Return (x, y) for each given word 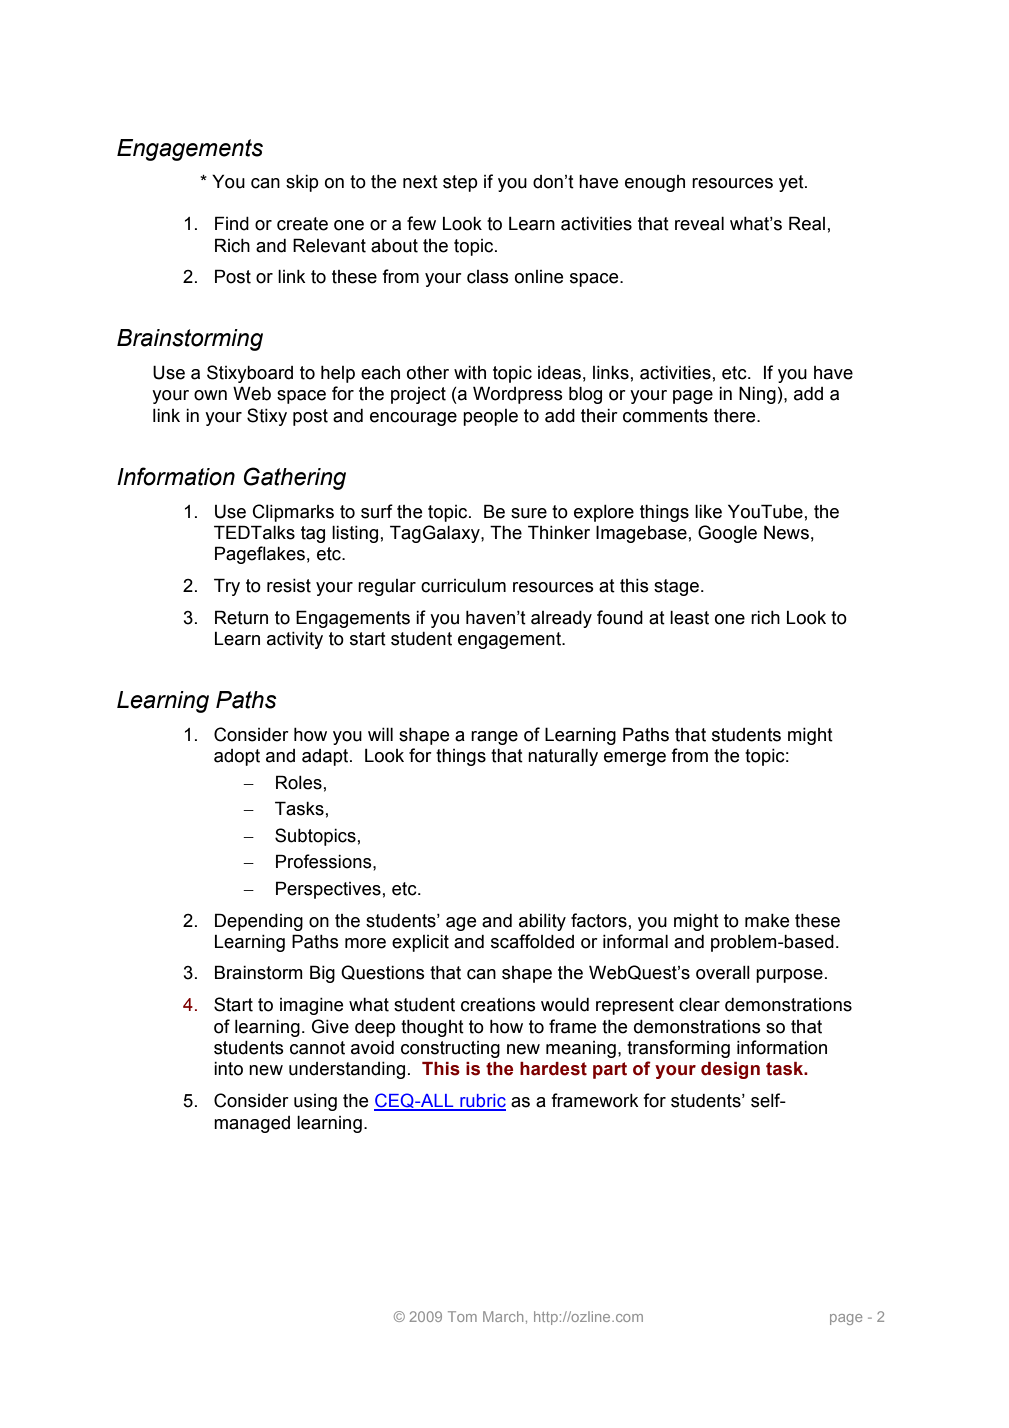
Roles (299, 782)
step (460, 183)
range (494, 738)
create (302, 224)
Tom (462, 1316)
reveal (699, 224)
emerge (635, 759)
